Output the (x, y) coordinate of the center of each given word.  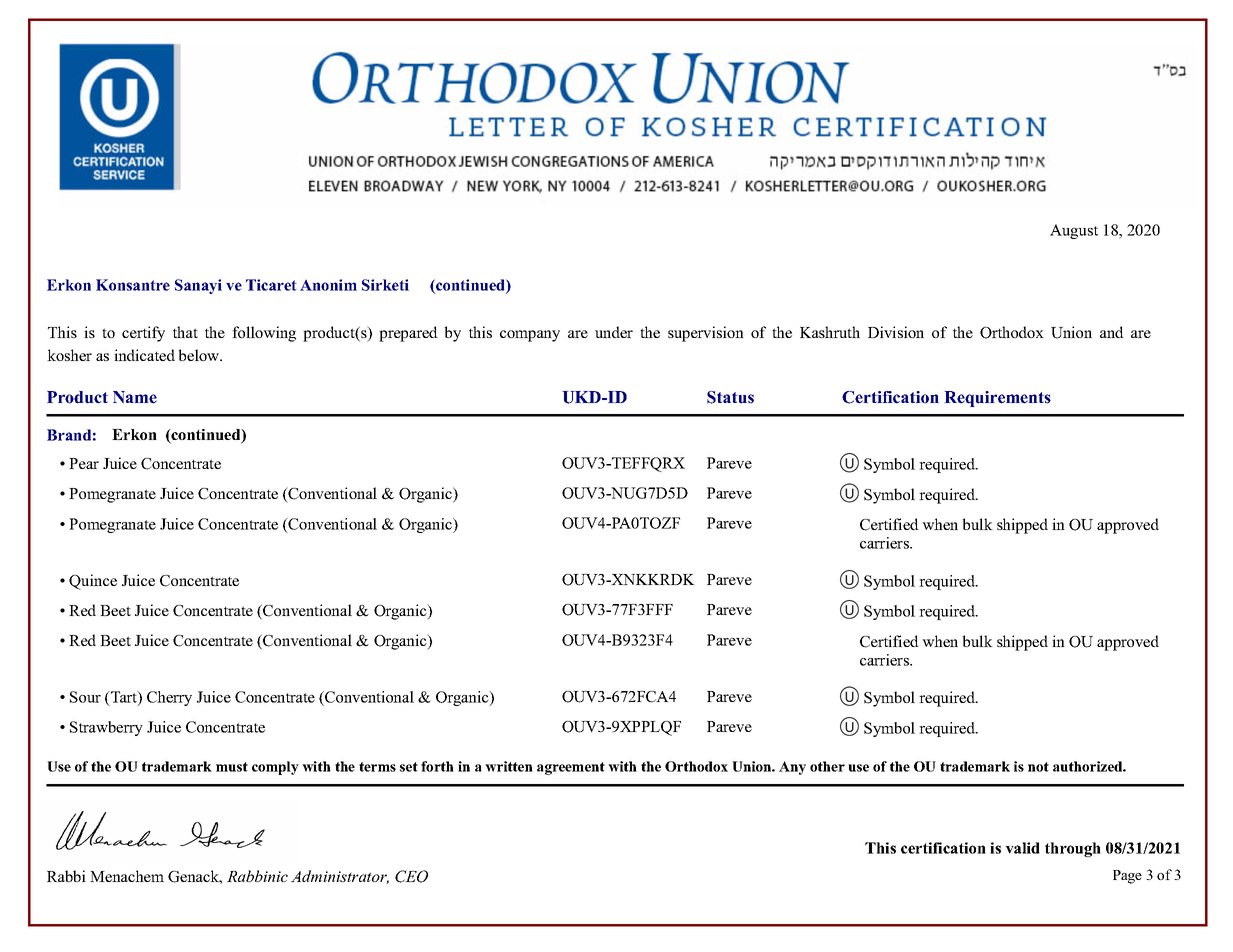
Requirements (998, 399)
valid (1022, 848)
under (614, 332)
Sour (85, 697)
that (185, 332)
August (1074, 231)
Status (730, 397)
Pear (84, 463)
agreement (571, 768)
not (1038, 767)
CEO (411, 876)
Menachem (127, 876)
